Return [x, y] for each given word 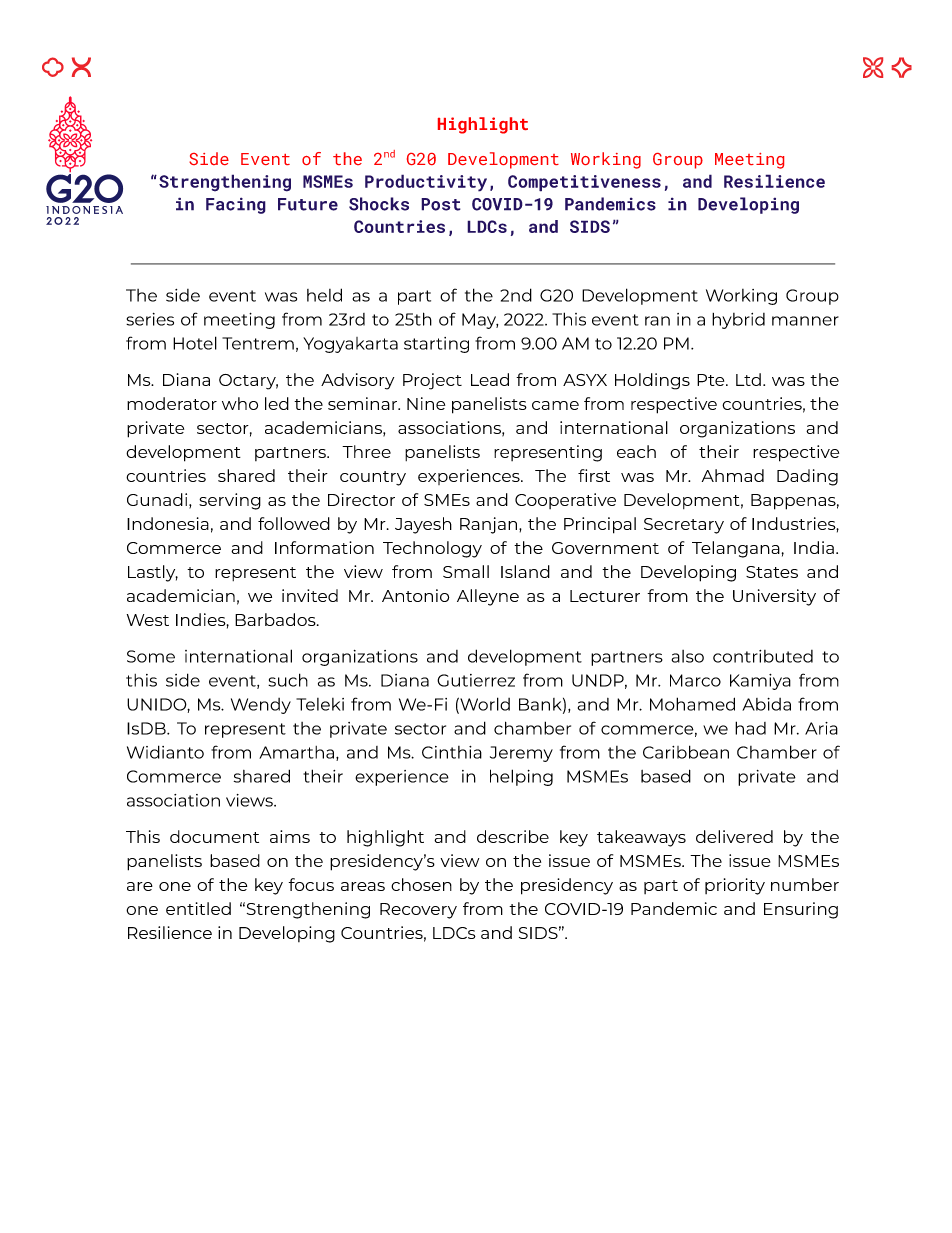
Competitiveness [584, 183]
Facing [236, 205]
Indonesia [168, 523]
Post [441, 204]
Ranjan [490, 525]
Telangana [736, 549]
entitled [198, 908]
